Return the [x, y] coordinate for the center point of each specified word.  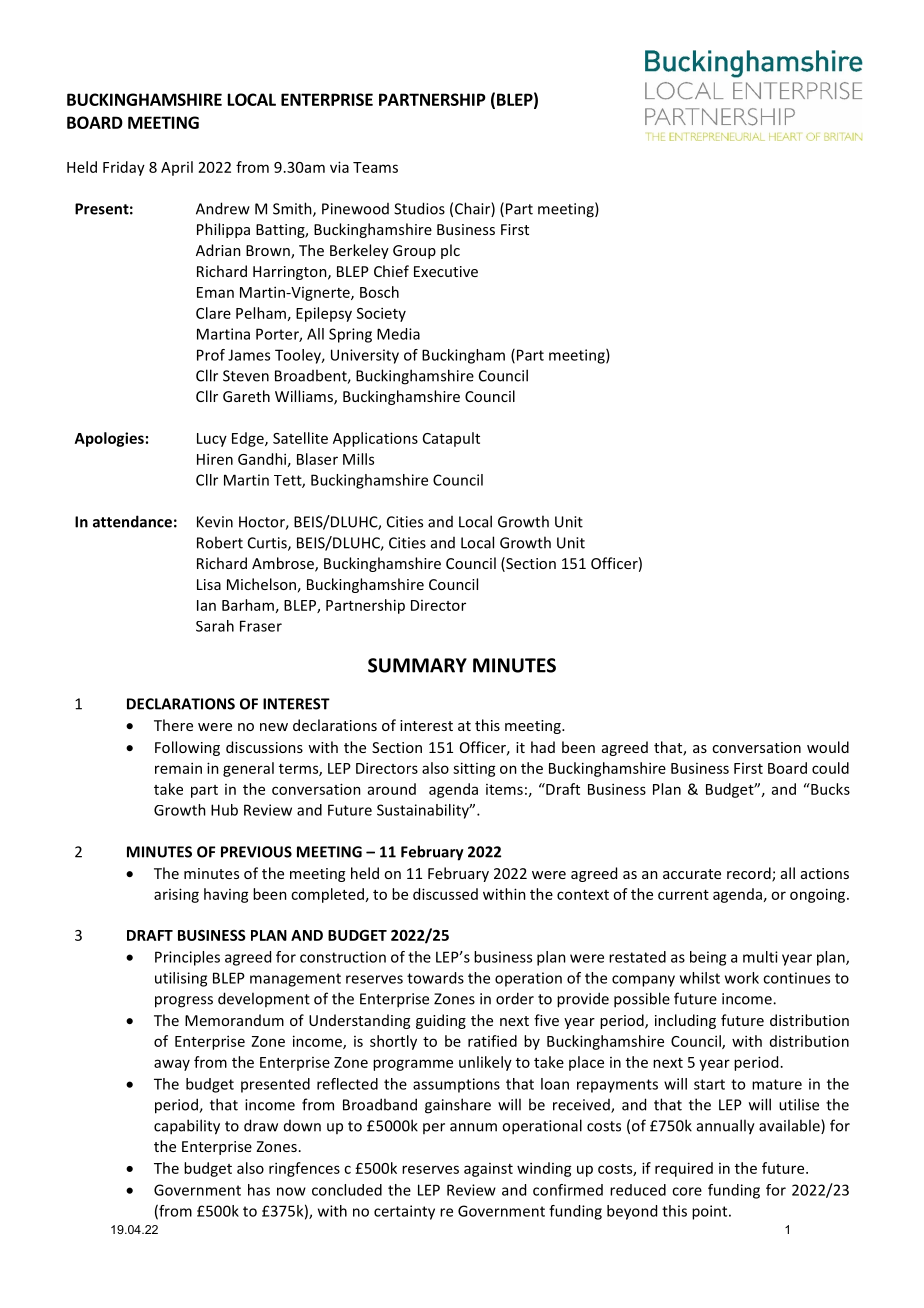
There [173, 725]
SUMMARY [417, 665]
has [259, 1190]
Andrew [223, 208]
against [488, 1170]
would [828, 747]
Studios [419, 208]
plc [450, 251]
